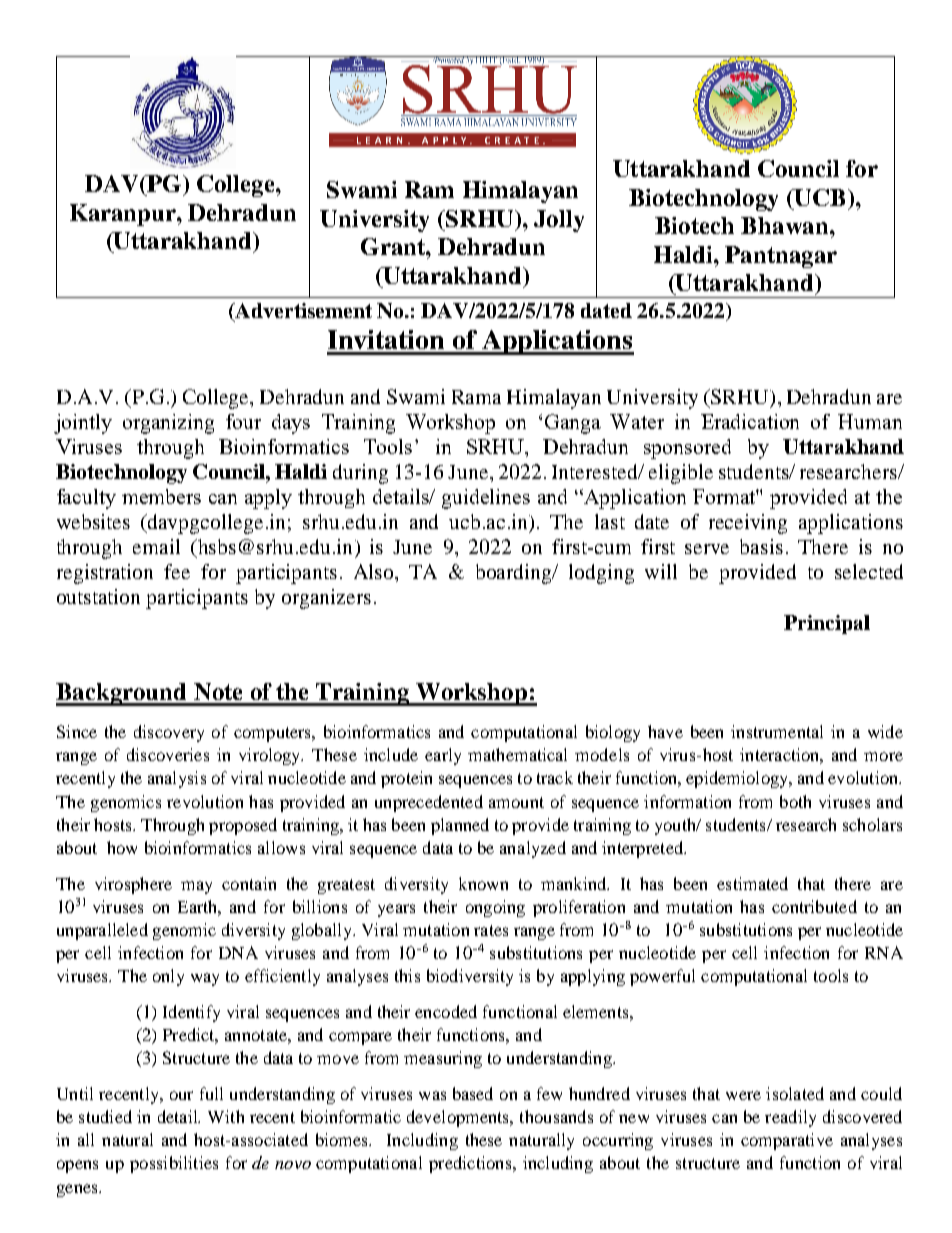 This screenshot has width=952, height=1233. I want to click on Eradication, so click(750, 421).
